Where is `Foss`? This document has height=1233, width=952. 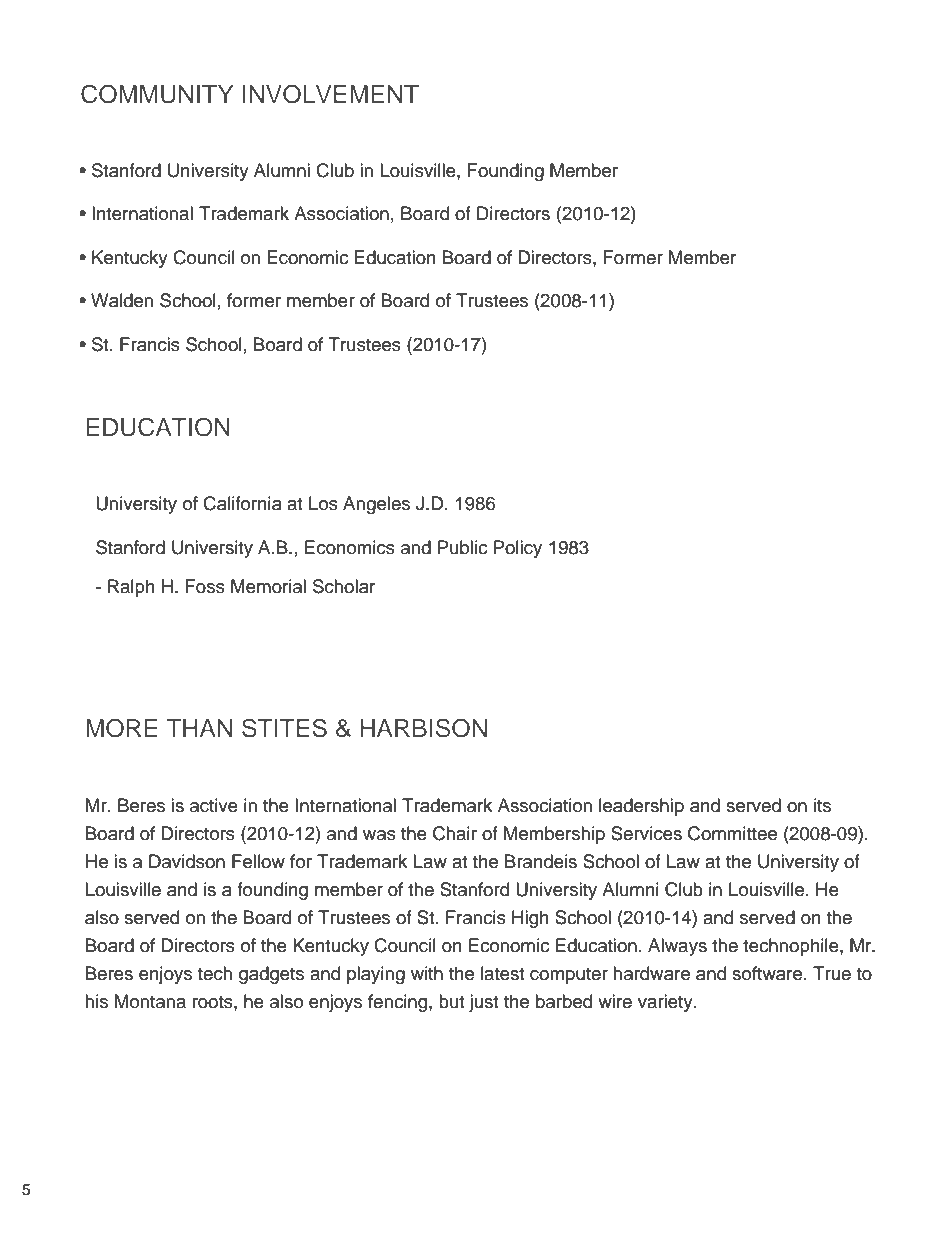 Foss is located at coordinates (205, 586).
